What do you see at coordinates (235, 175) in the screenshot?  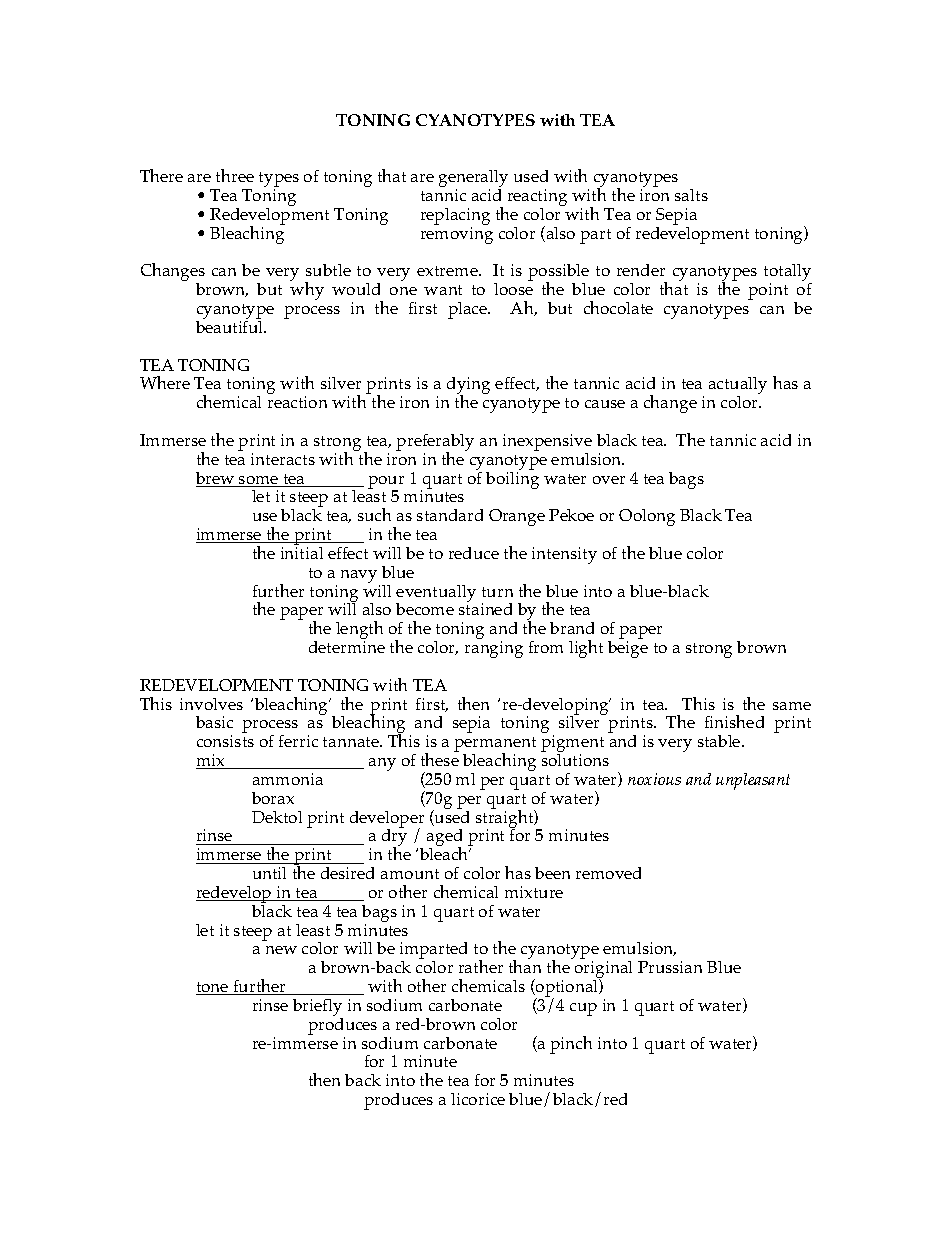 I see `three` at bounding box center [235, 175].
